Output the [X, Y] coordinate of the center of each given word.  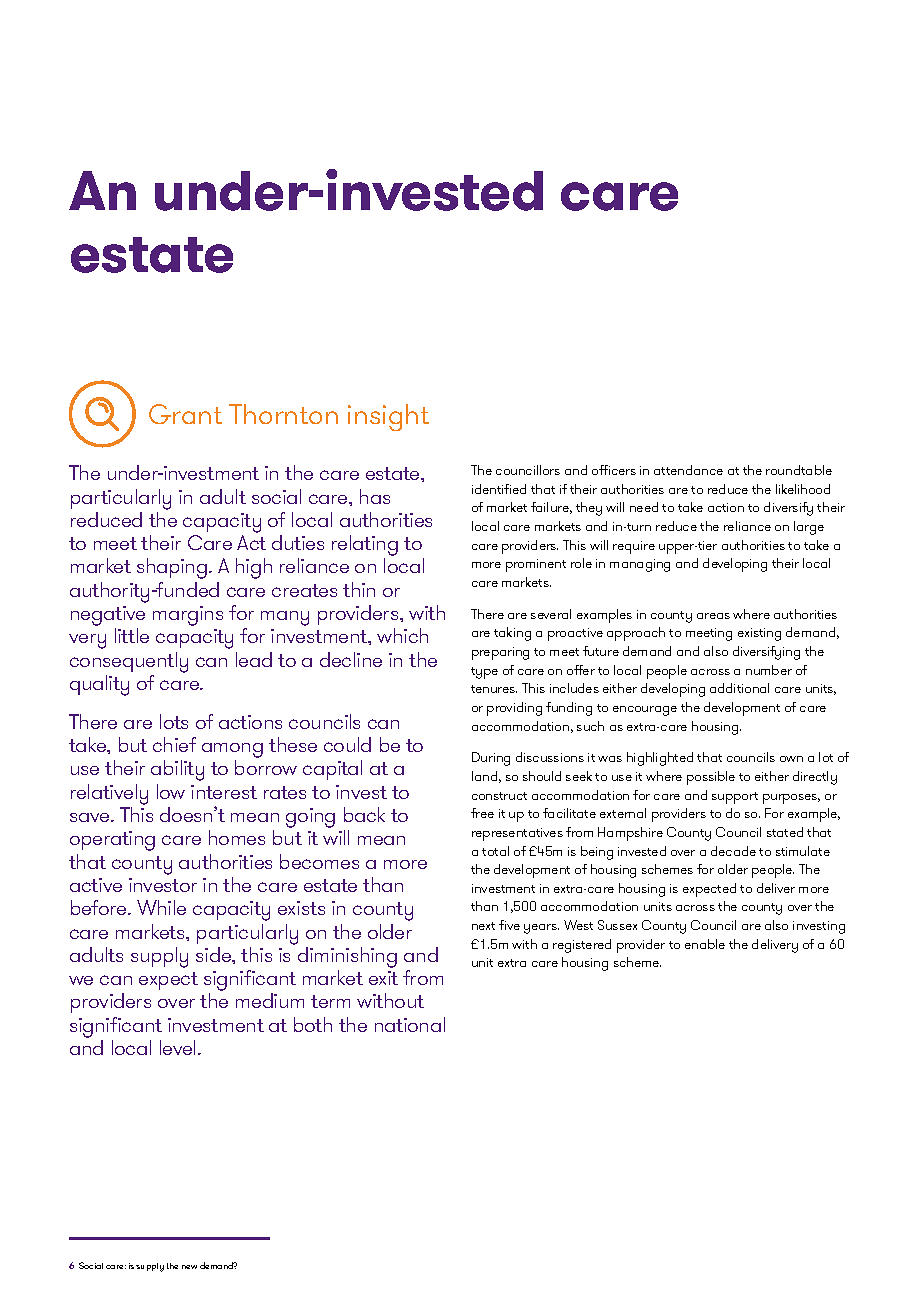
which [402, 635]
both [313, 1024]
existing [759, 634]
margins [188, 616]
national [410, 1024]
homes [237, 837]
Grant [185, 414]
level [177, 1047]
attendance [688, 470]
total [495, 851]
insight [388, 417]
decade [733, 851]
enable [705, 944]
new [189, 1267]
